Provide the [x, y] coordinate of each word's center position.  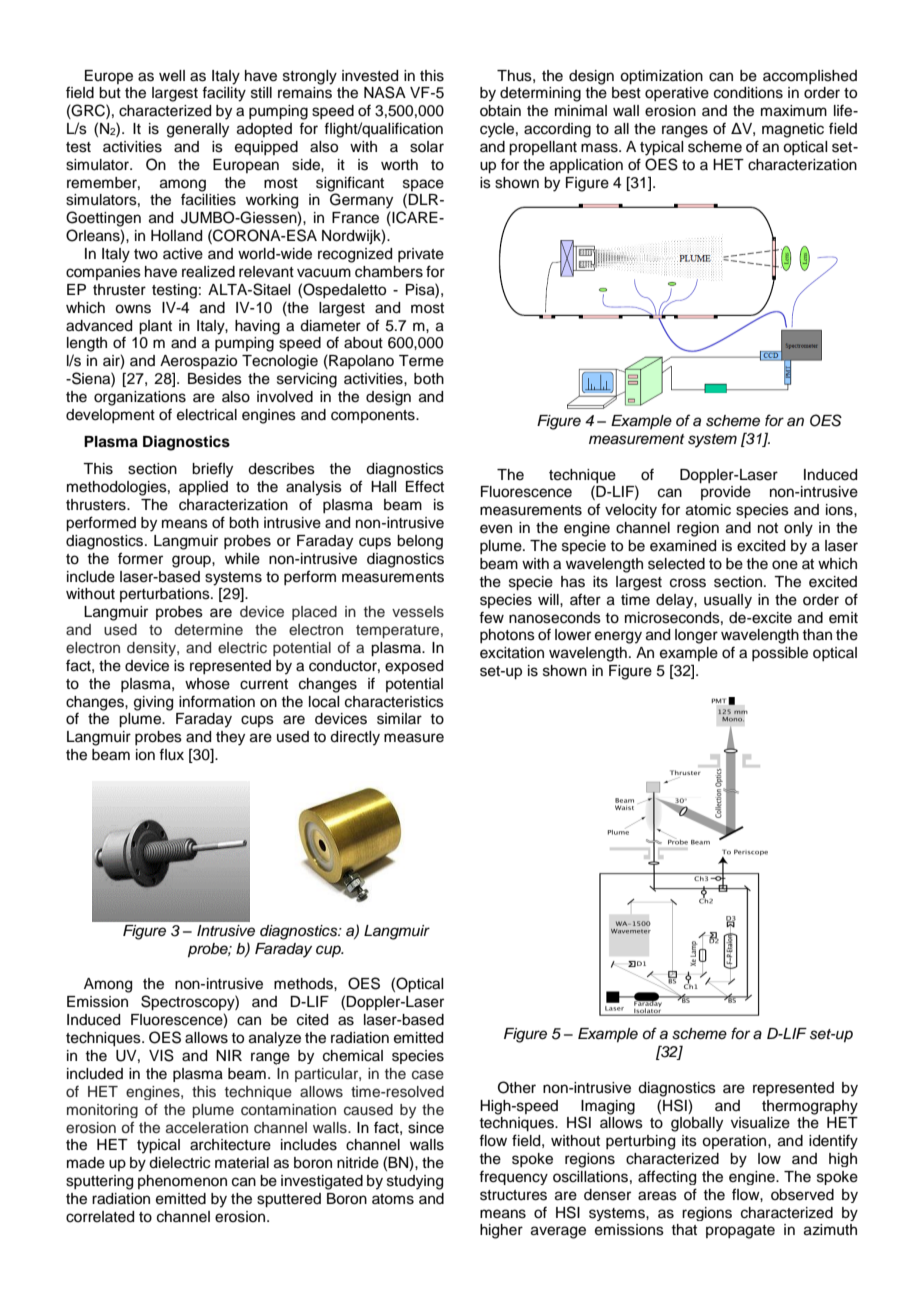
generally [198, 130]
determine [209, 629]
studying [415, 1182]
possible [780, 654]
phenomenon [182, 1182]
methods [304, 984]
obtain [500, 111]
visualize [760, 1123]
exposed [414, 667]
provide [726, 493]
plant [155, 327]
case [428, 1075]
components [374, 416]
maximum [794, 111]
